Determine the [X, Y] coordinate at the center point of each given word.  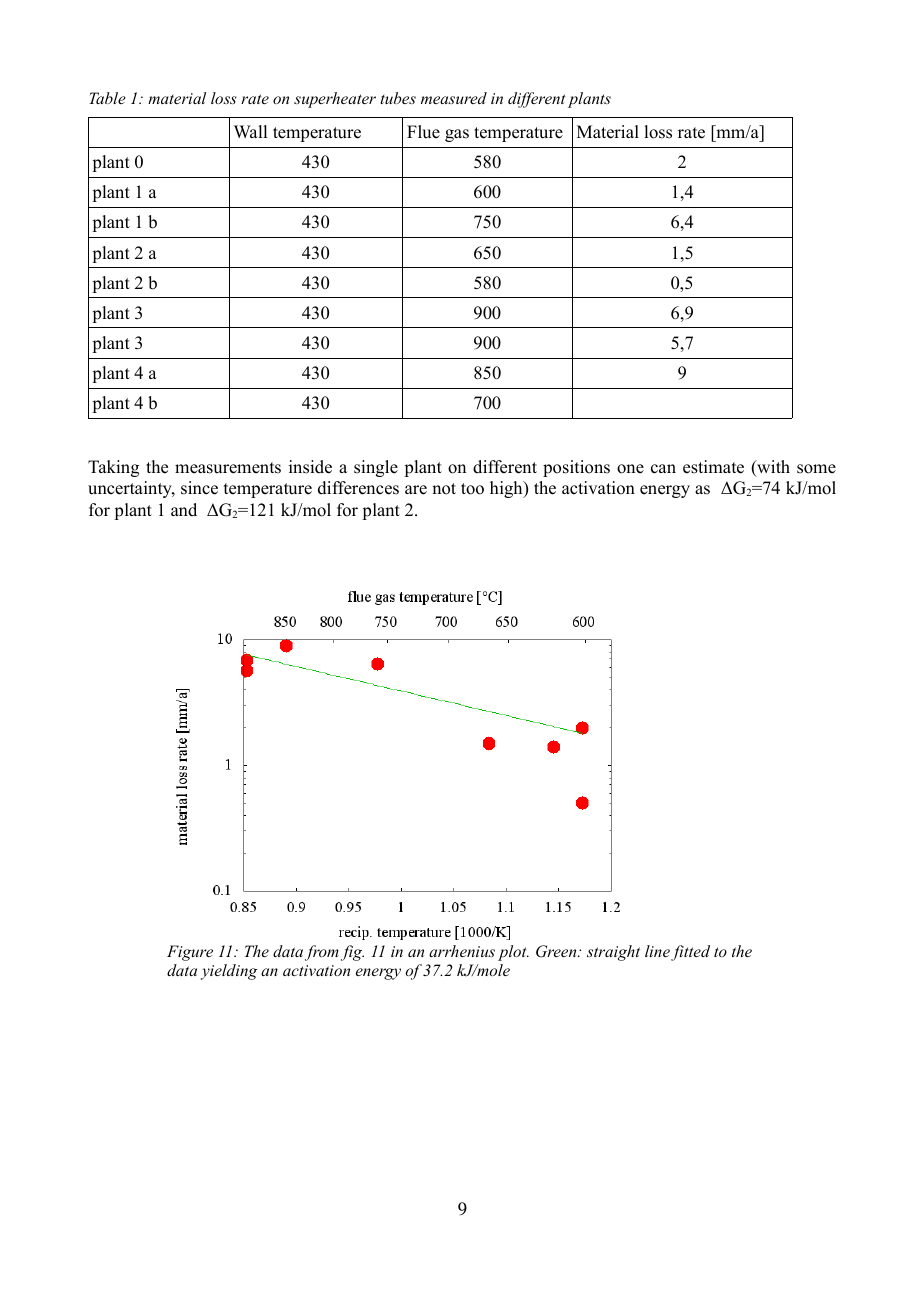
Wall [250, 131]
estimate [713, 467]
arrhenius [462, 951]
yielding [229, 972]
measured [454, 98]
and [184, 510]
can [663, 469]
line [657, 951]
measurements [228, 468]
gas [457, 135]
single [376, 468]
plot [513, 953]
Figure [190, 953]
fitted [690, 953]
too [472, 489]
